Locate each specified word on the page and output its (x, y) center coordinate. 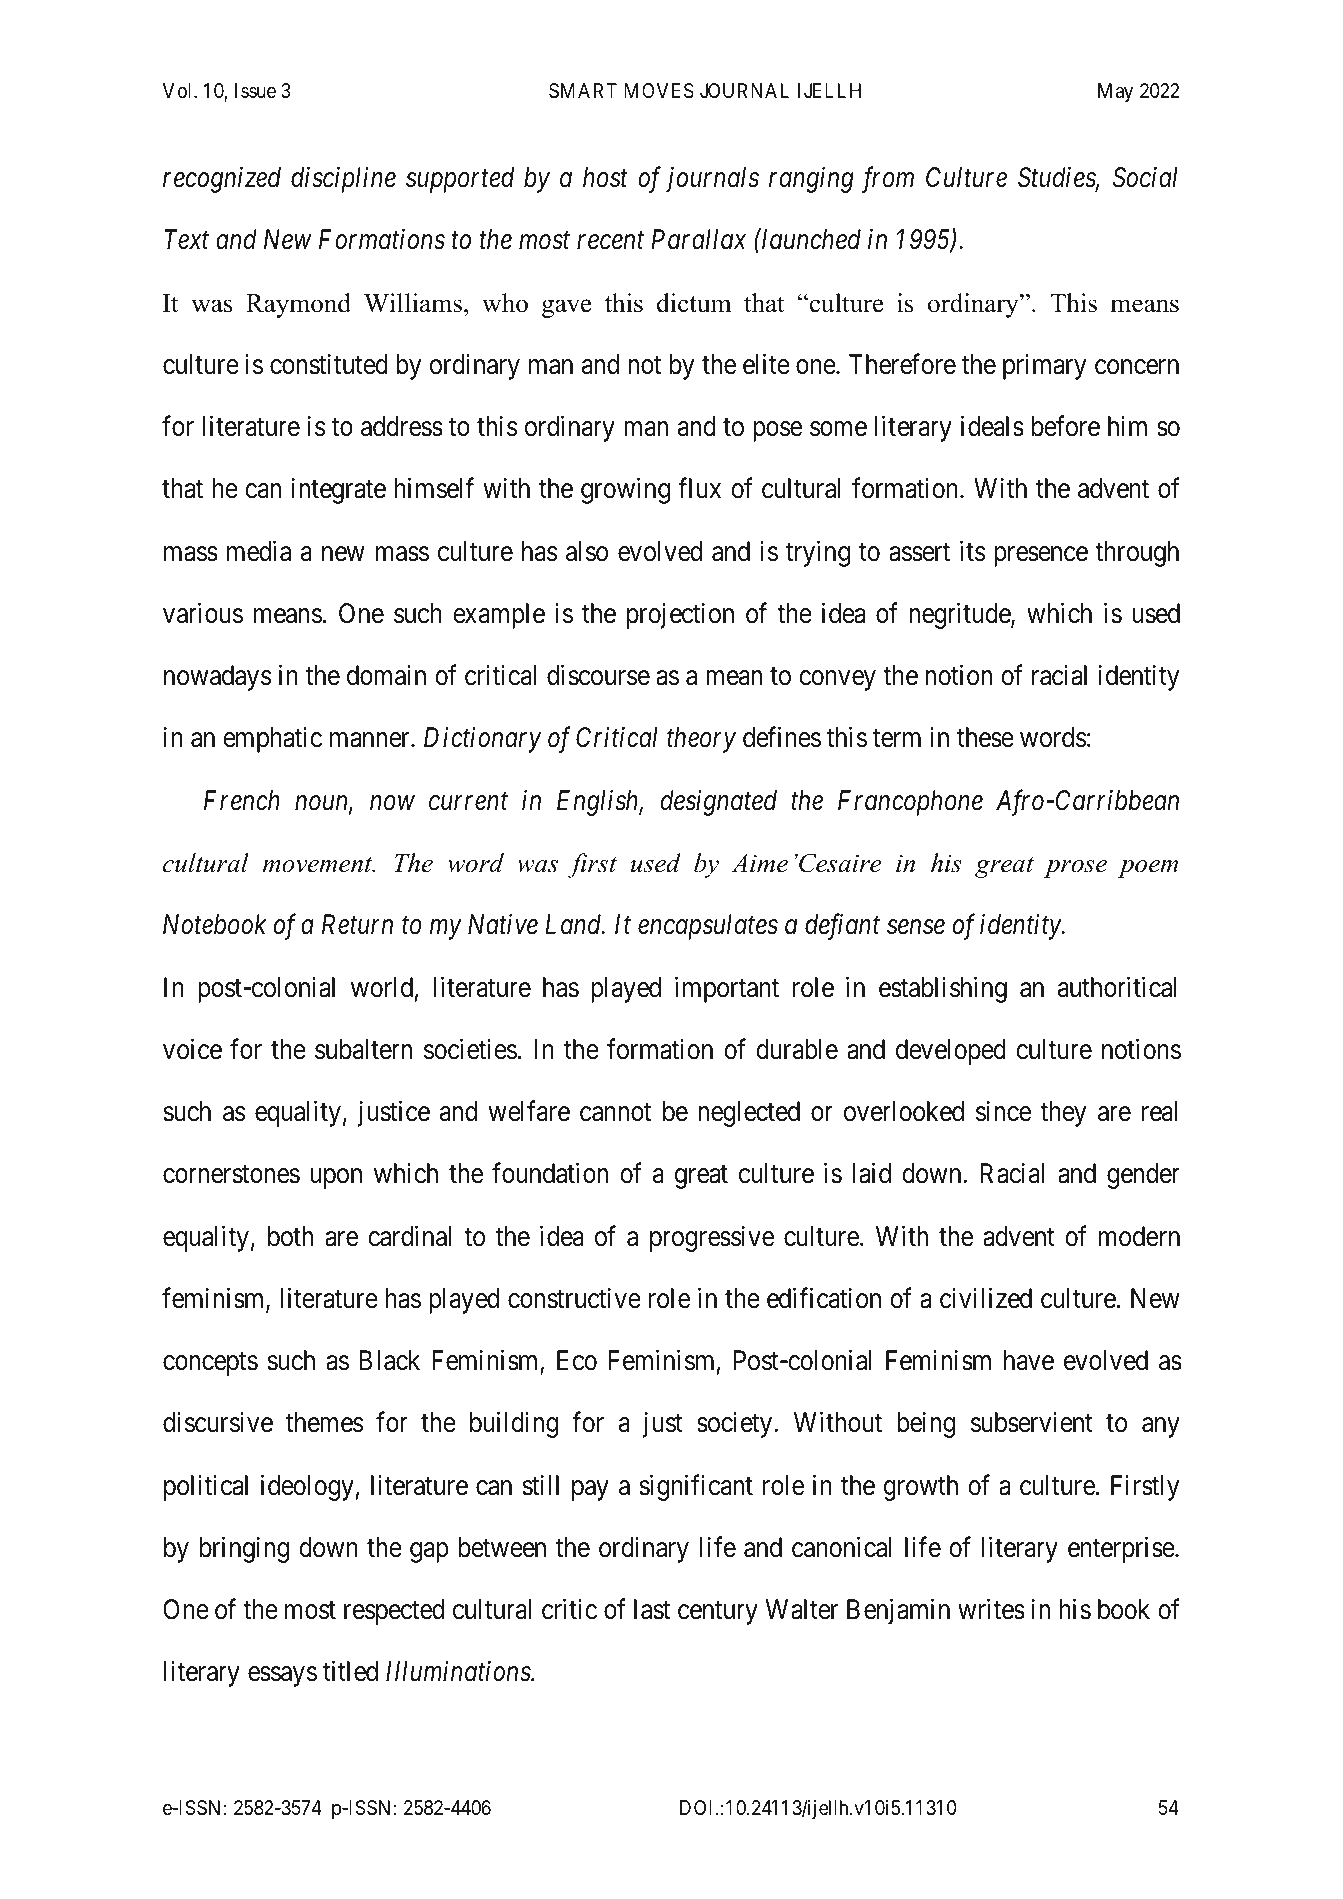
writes (991, 1609)
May (1115, 92)
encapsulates (708, 927)
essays (282, 1677)
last (652, 1609)
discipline (343, 180)
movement (319, 865)
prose (1075, 869)
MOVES (659, 91)
